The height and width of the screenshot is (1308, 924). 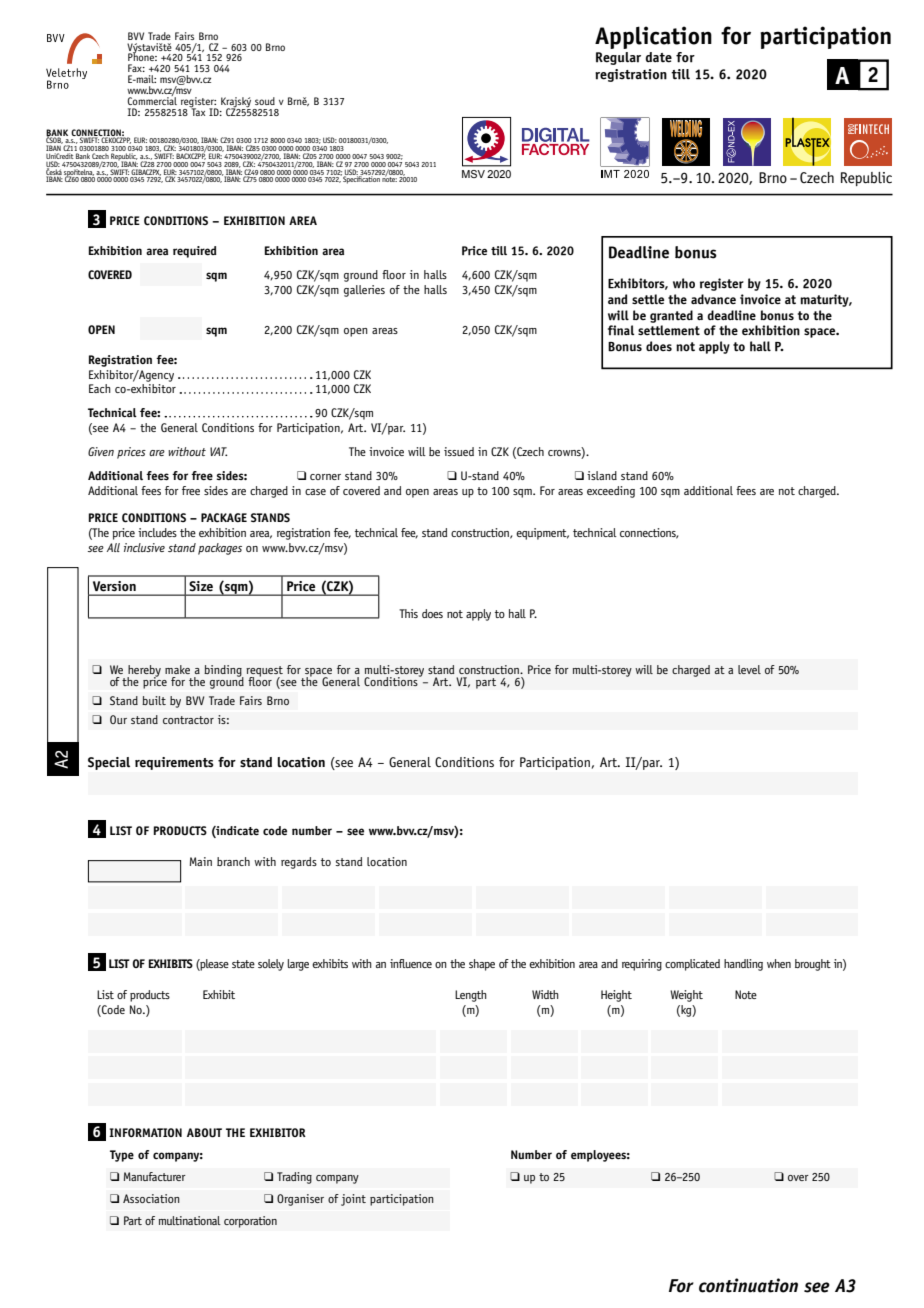 I want to click on handling, so click(x=743, y=965).
